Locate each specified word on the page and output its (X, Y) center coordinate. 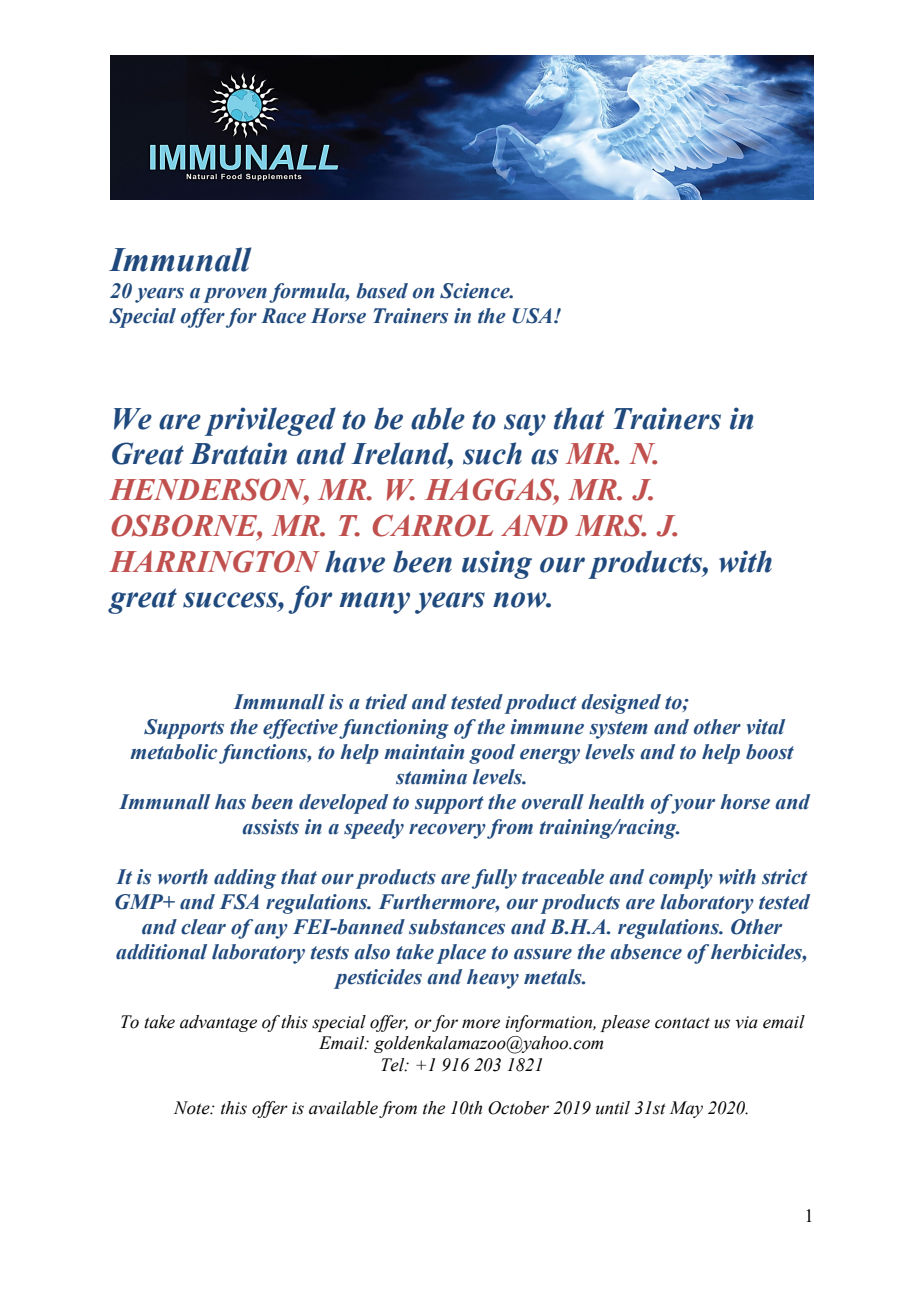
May (686, 1109)
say (525, 425)
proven (235, 295)
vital (766, 727)
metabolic (173, 752)
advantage (218, 1023)
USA (532, 316)
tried (386, 702)
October (518, 1108)
